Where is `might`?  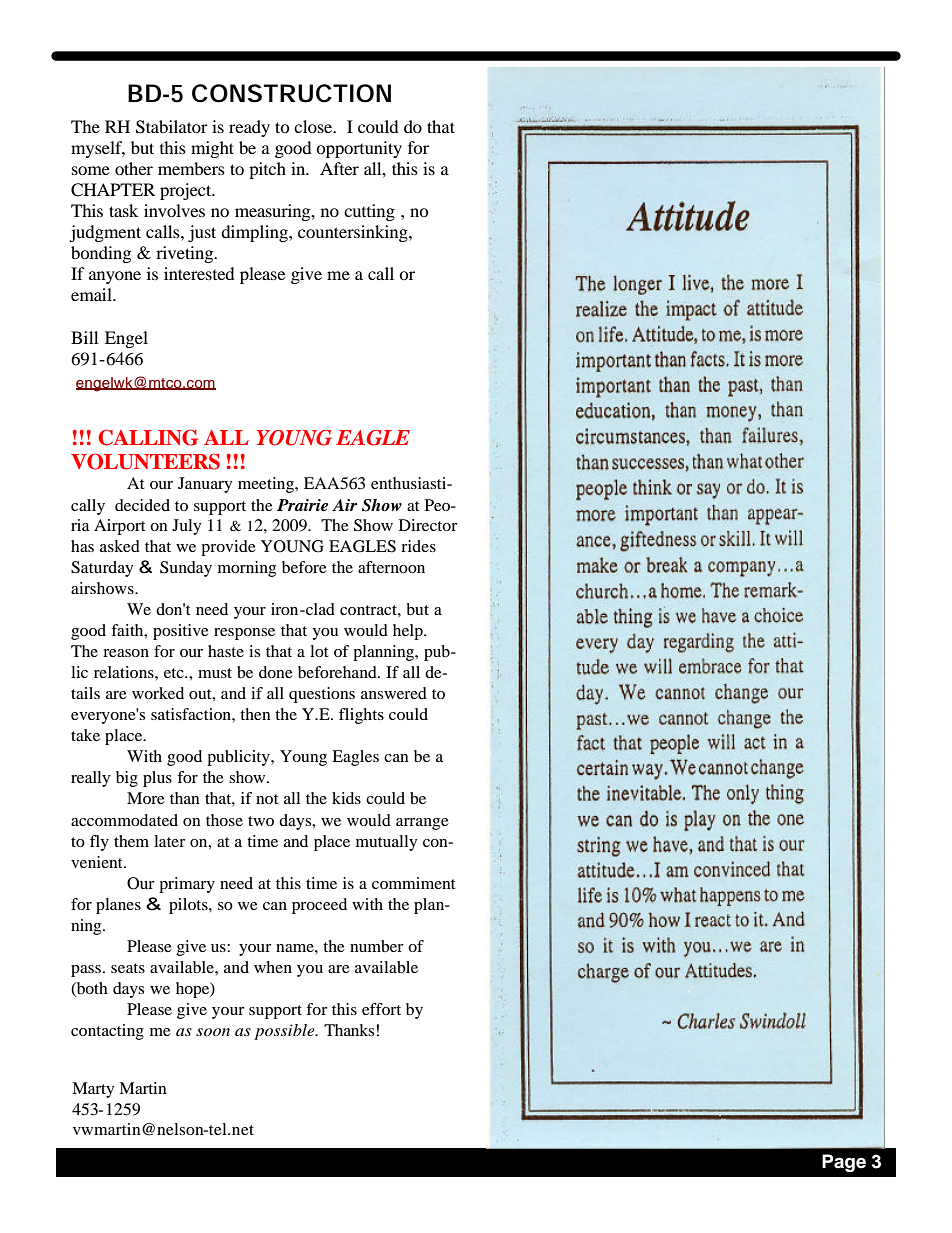
might is located at coordinates (212, 149).
